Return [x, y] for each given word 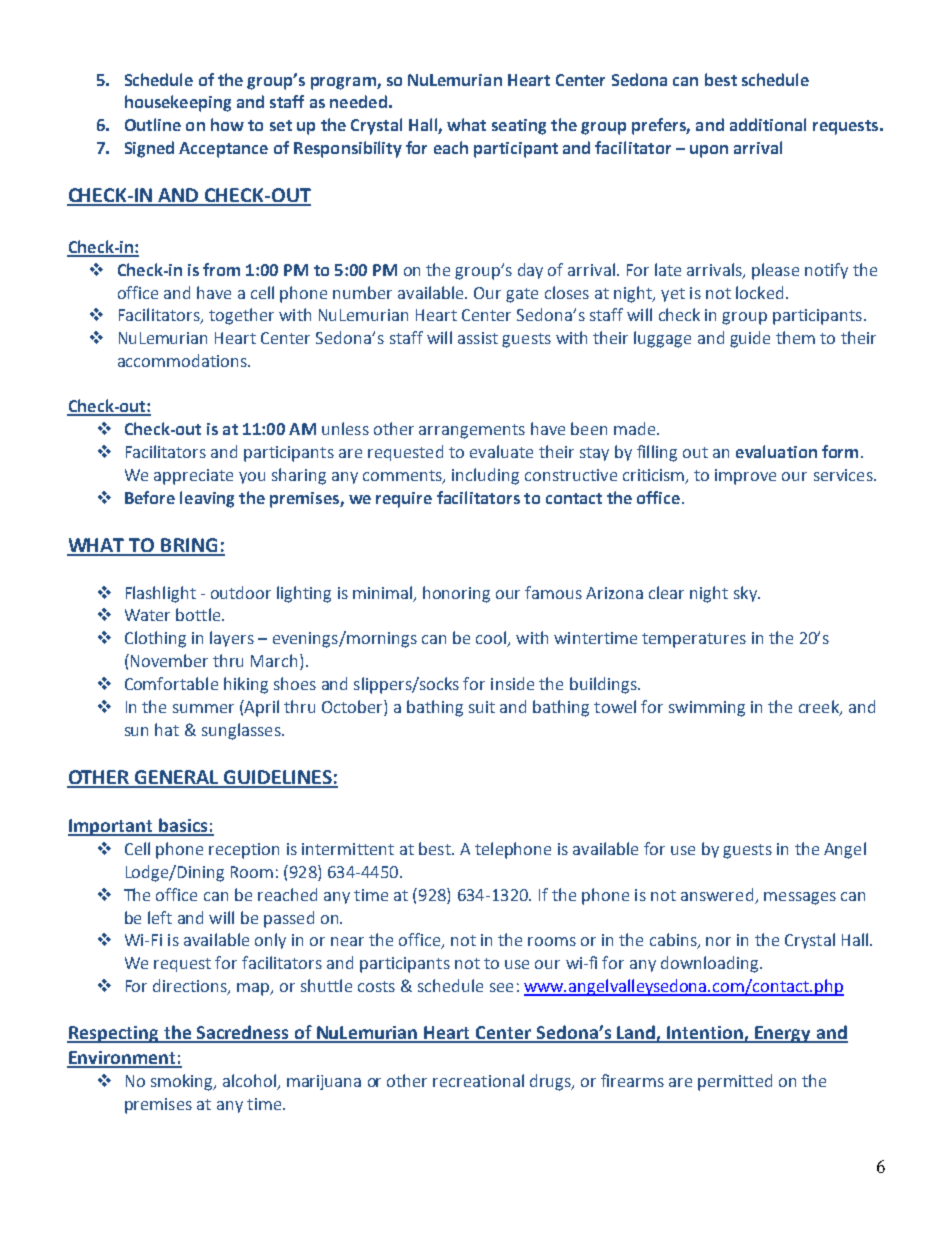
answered [717, 894]
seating [519, 127]
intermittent [348, 849]
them [795, 337]
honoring [456, 594]
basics [183, 826]
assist [478, 338]
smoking [183, 1082]
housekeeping [178, 103]
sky [746, 594]
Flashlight [161, 594]
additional [768, 124]
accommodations [183, 360]
